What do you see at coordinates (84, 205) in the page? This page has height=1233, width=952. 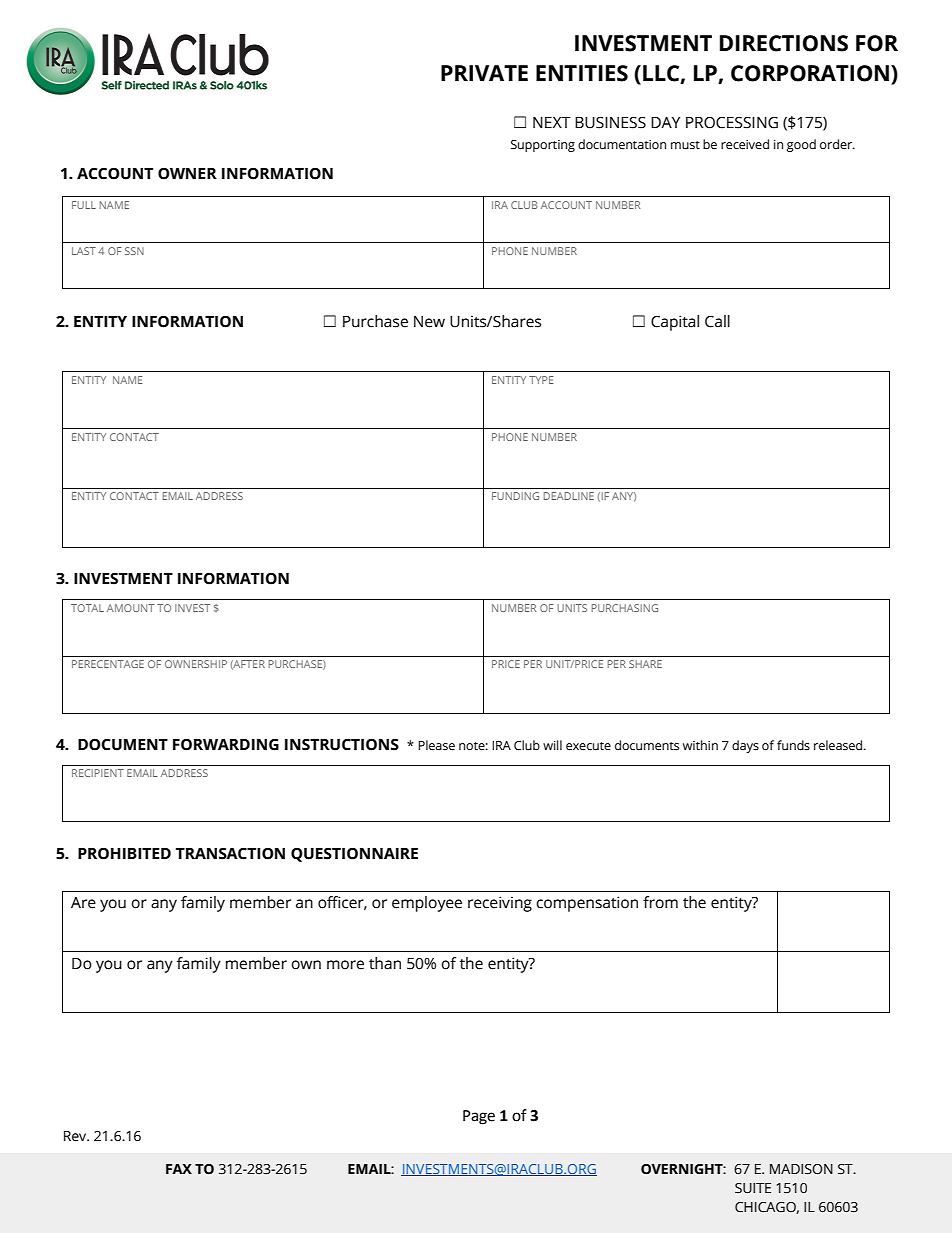 I see `FULL` at bounding box center [84, 205].
